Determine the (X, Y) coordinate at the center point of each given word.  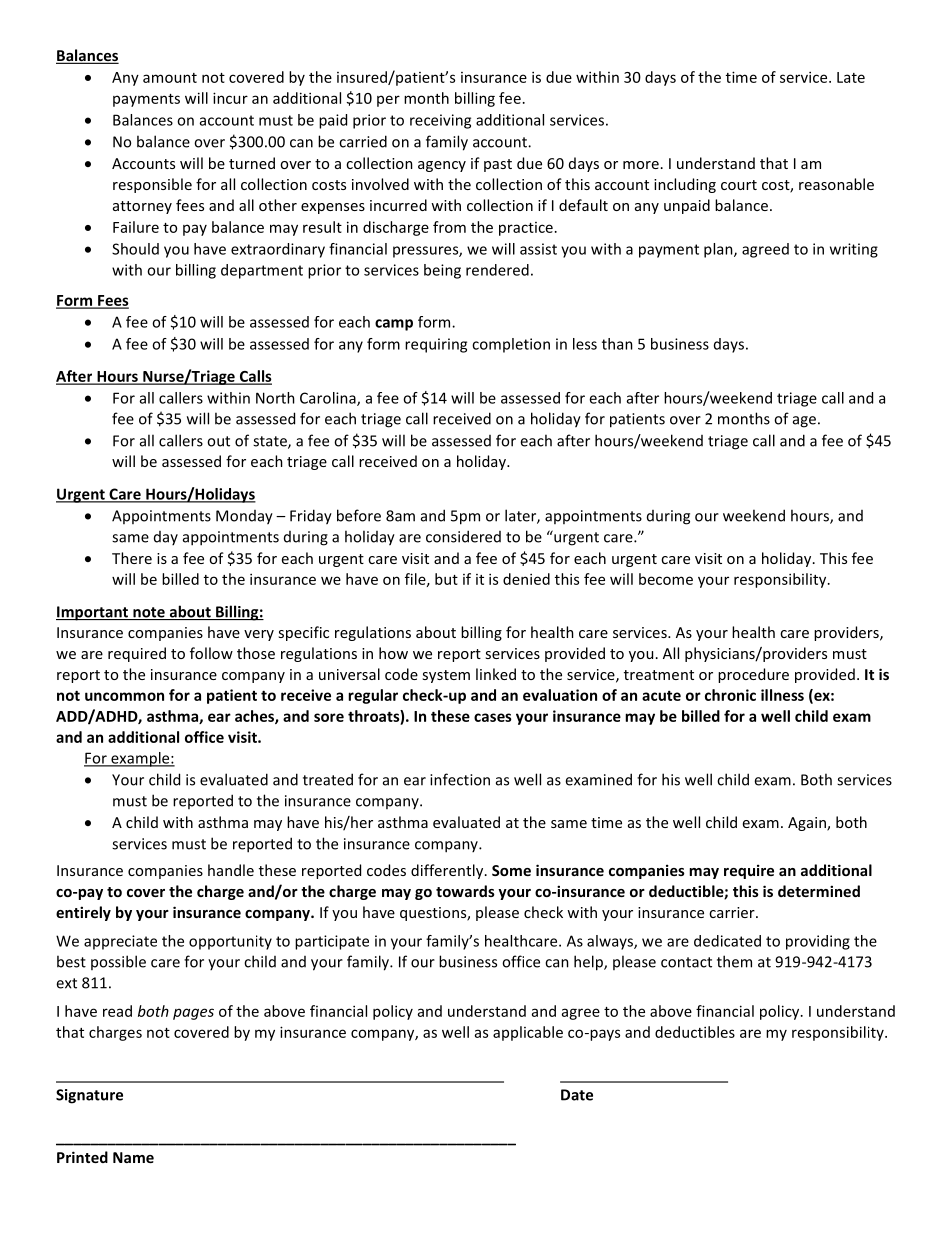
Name (133, 1157)
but (446, 579)
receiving (440, 121)
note (149, 613)
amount (170, 78)
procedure (753, 675)
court (739, 185)
